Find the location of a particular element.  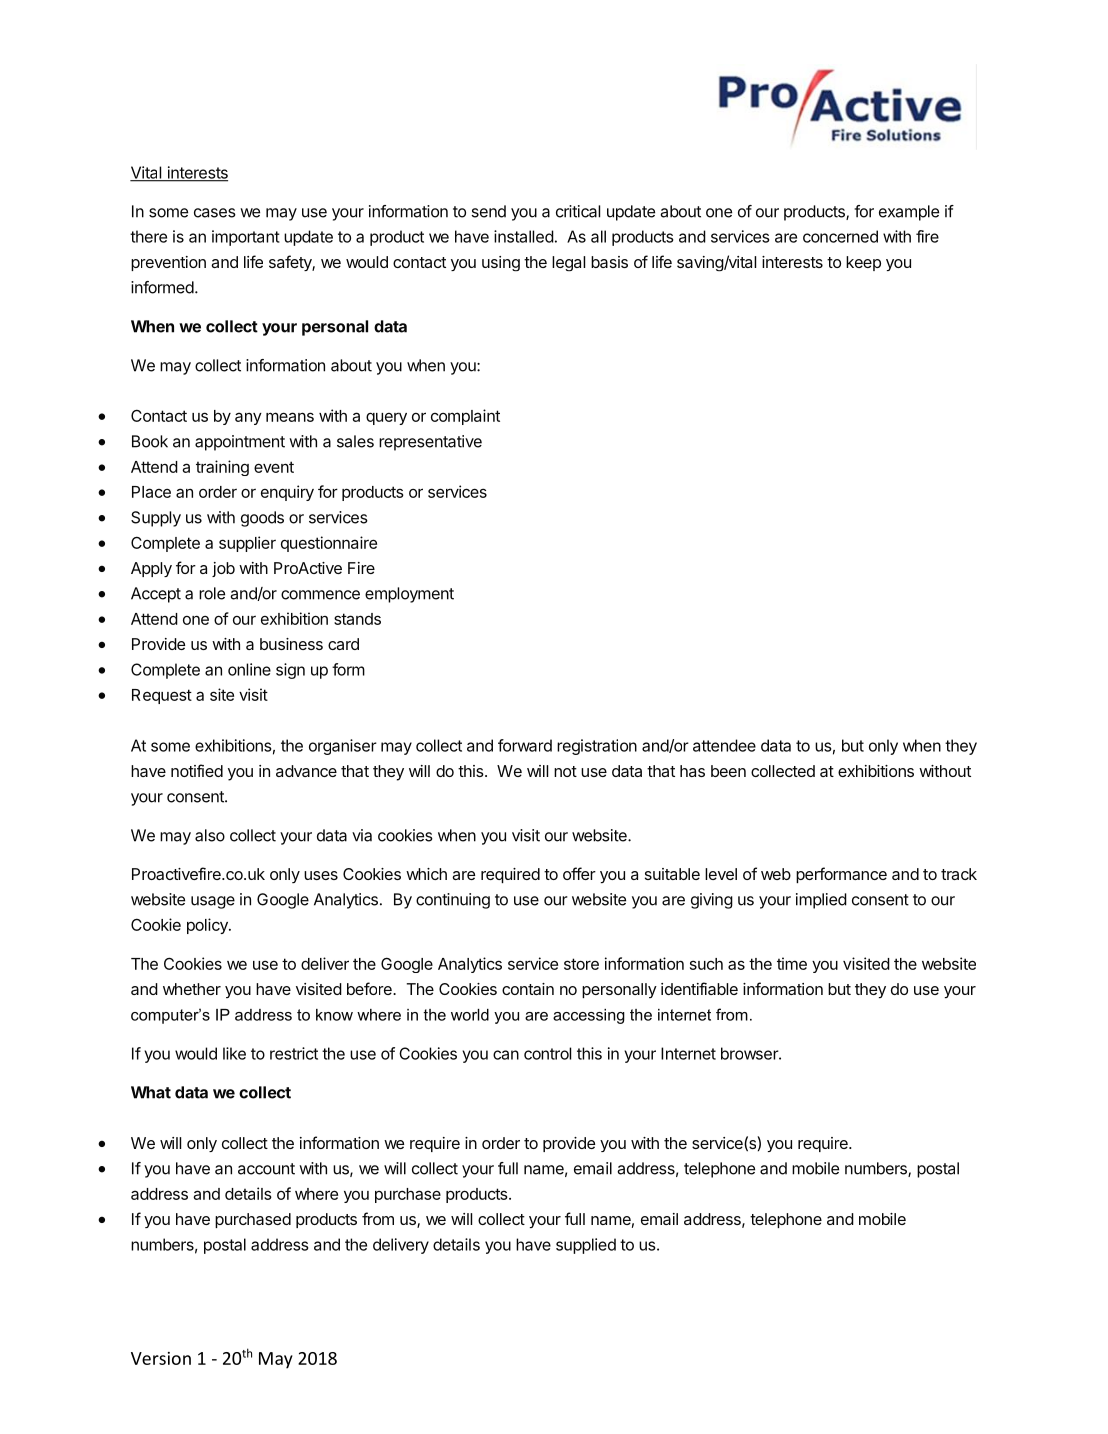

notified is located at coordinates (197, 770).
